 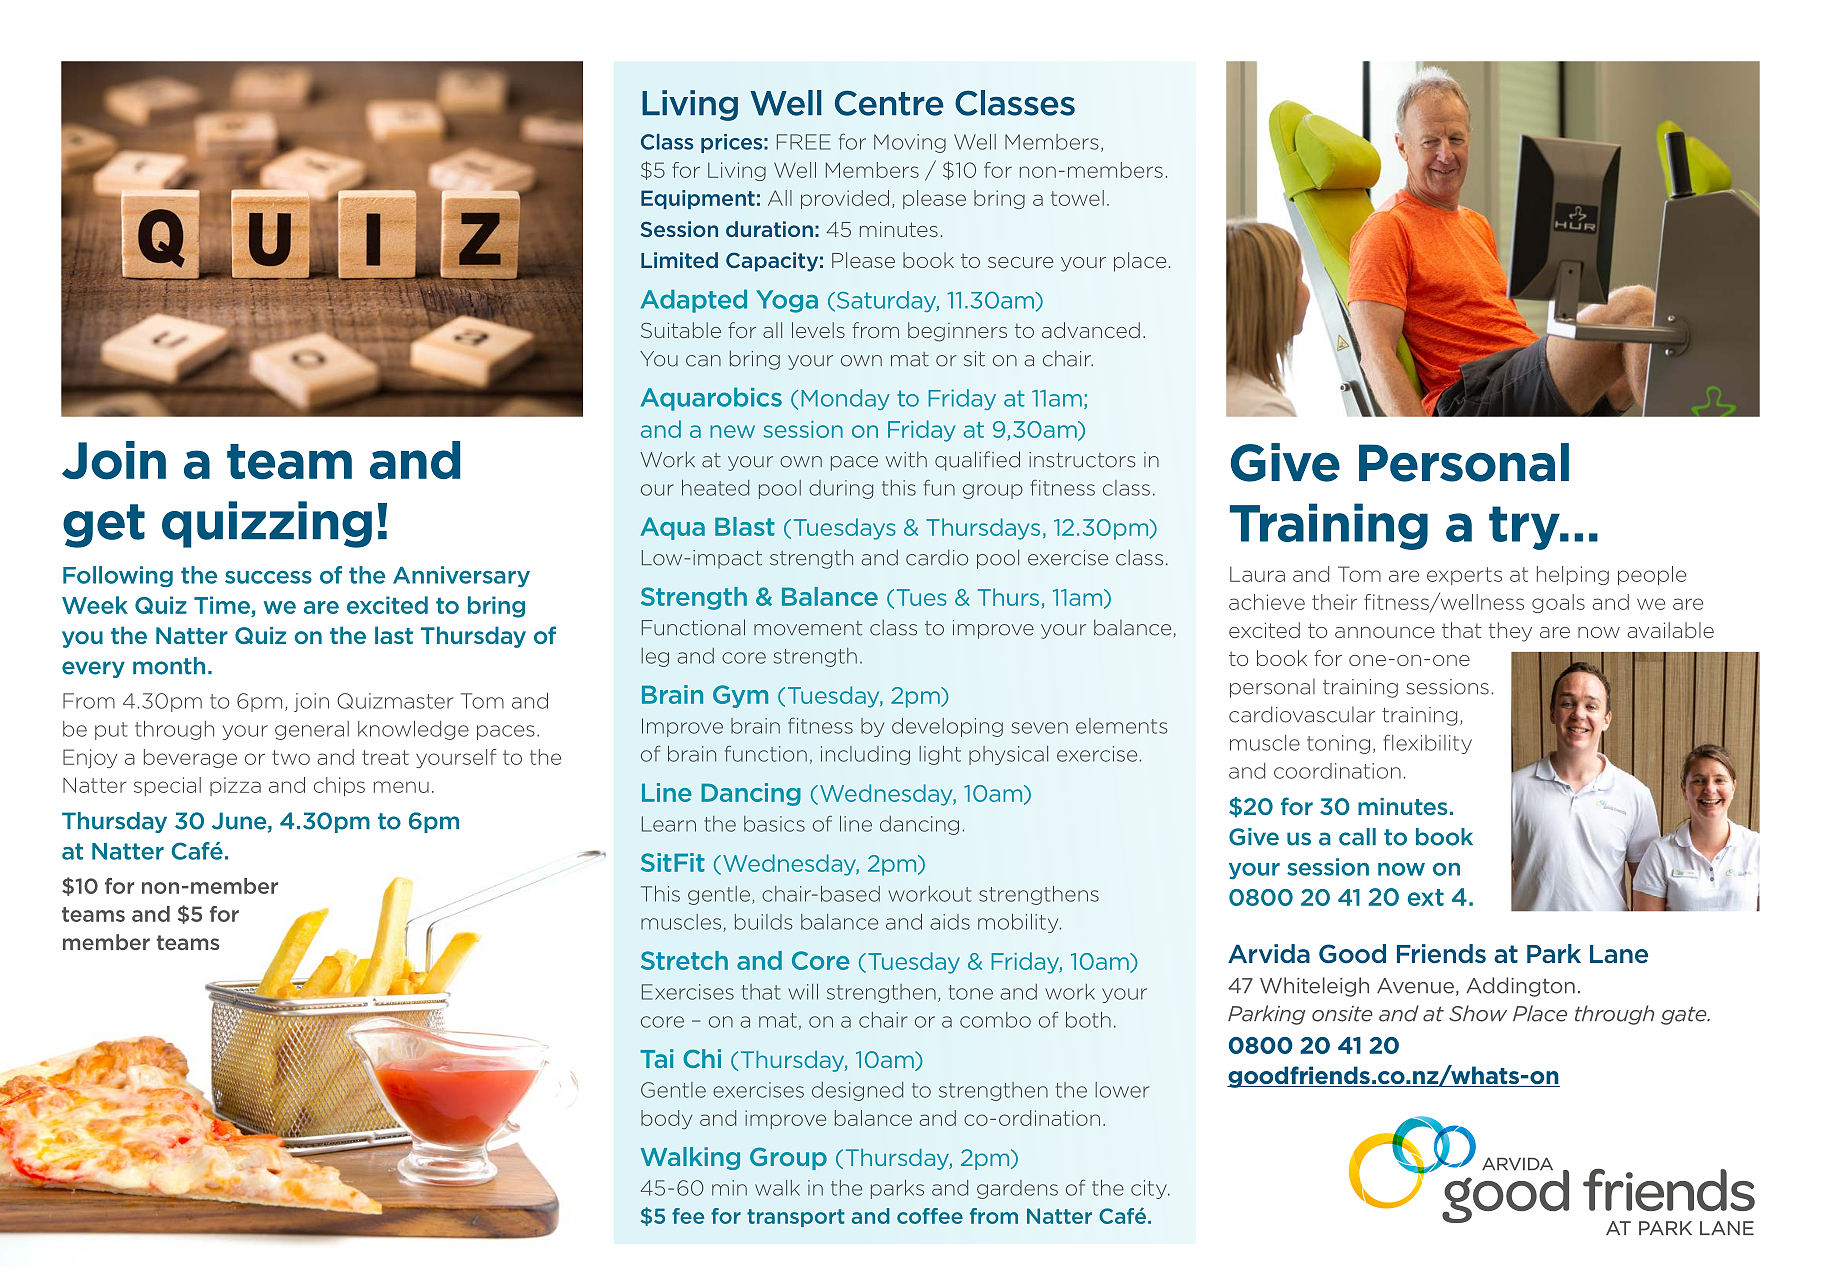 What do you see at coordinates (1077, 198) in the screenshot?
I see `towel` at bounding box center [1077, 198].
